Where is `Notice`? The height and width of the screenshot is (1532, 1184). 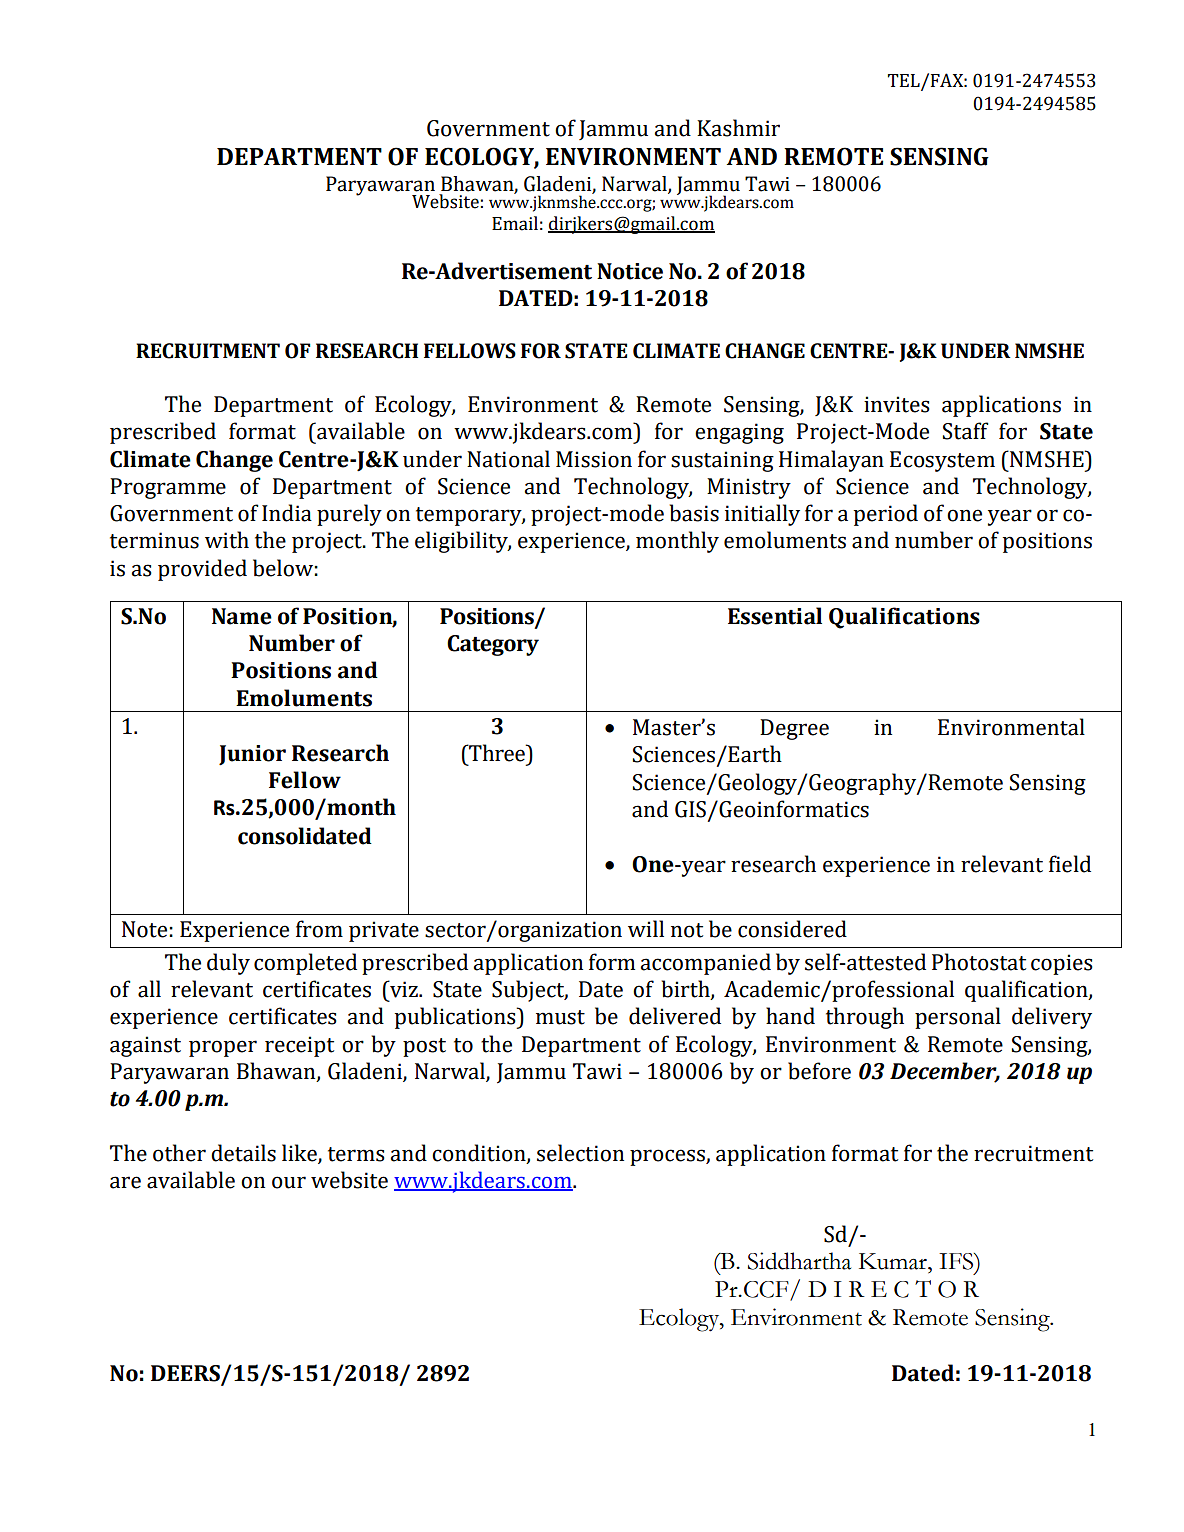
Notice is located at coordinates (630, 271).
